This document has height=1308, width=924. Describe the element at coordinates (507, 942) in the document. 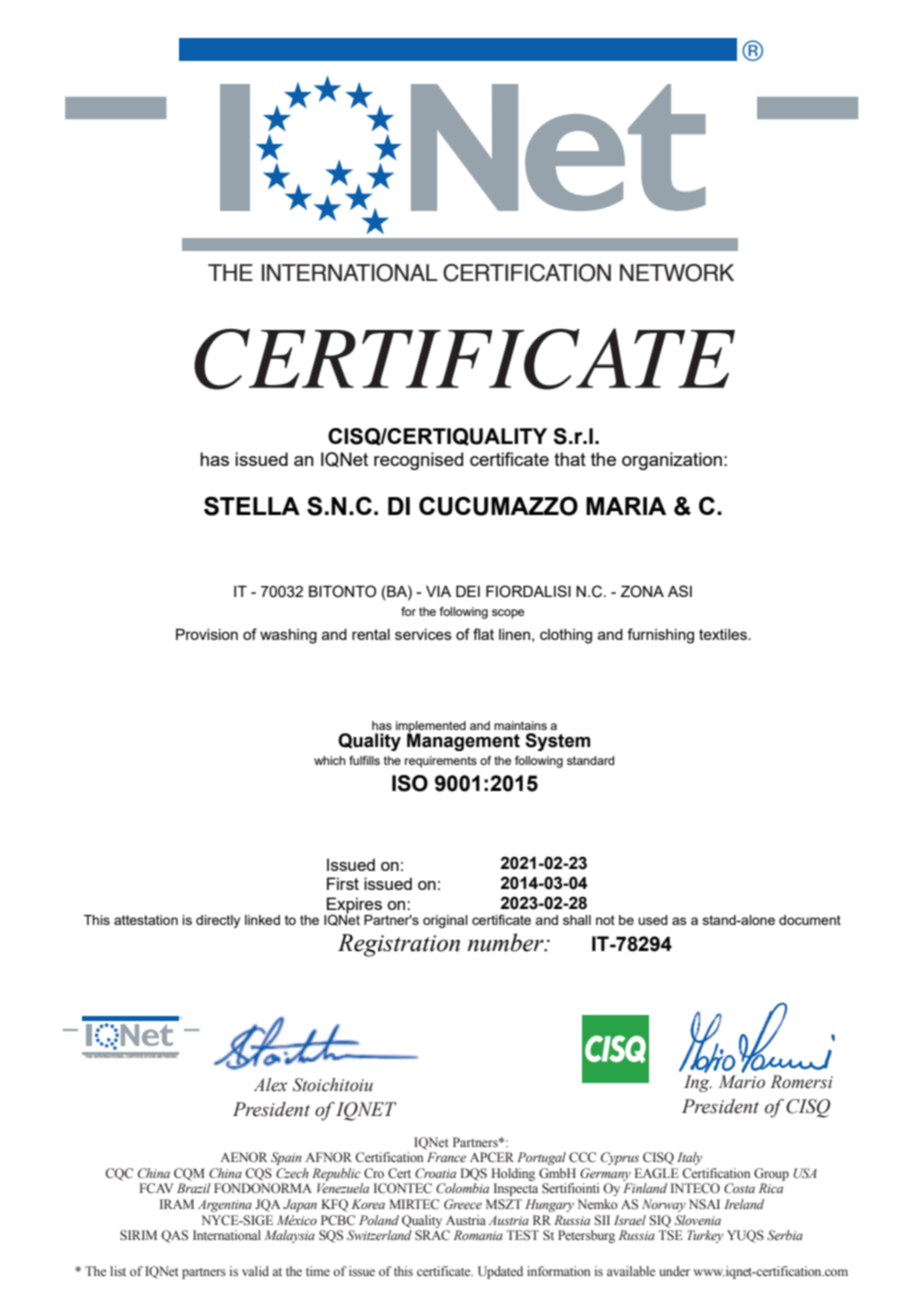

I see `number` at that location.
